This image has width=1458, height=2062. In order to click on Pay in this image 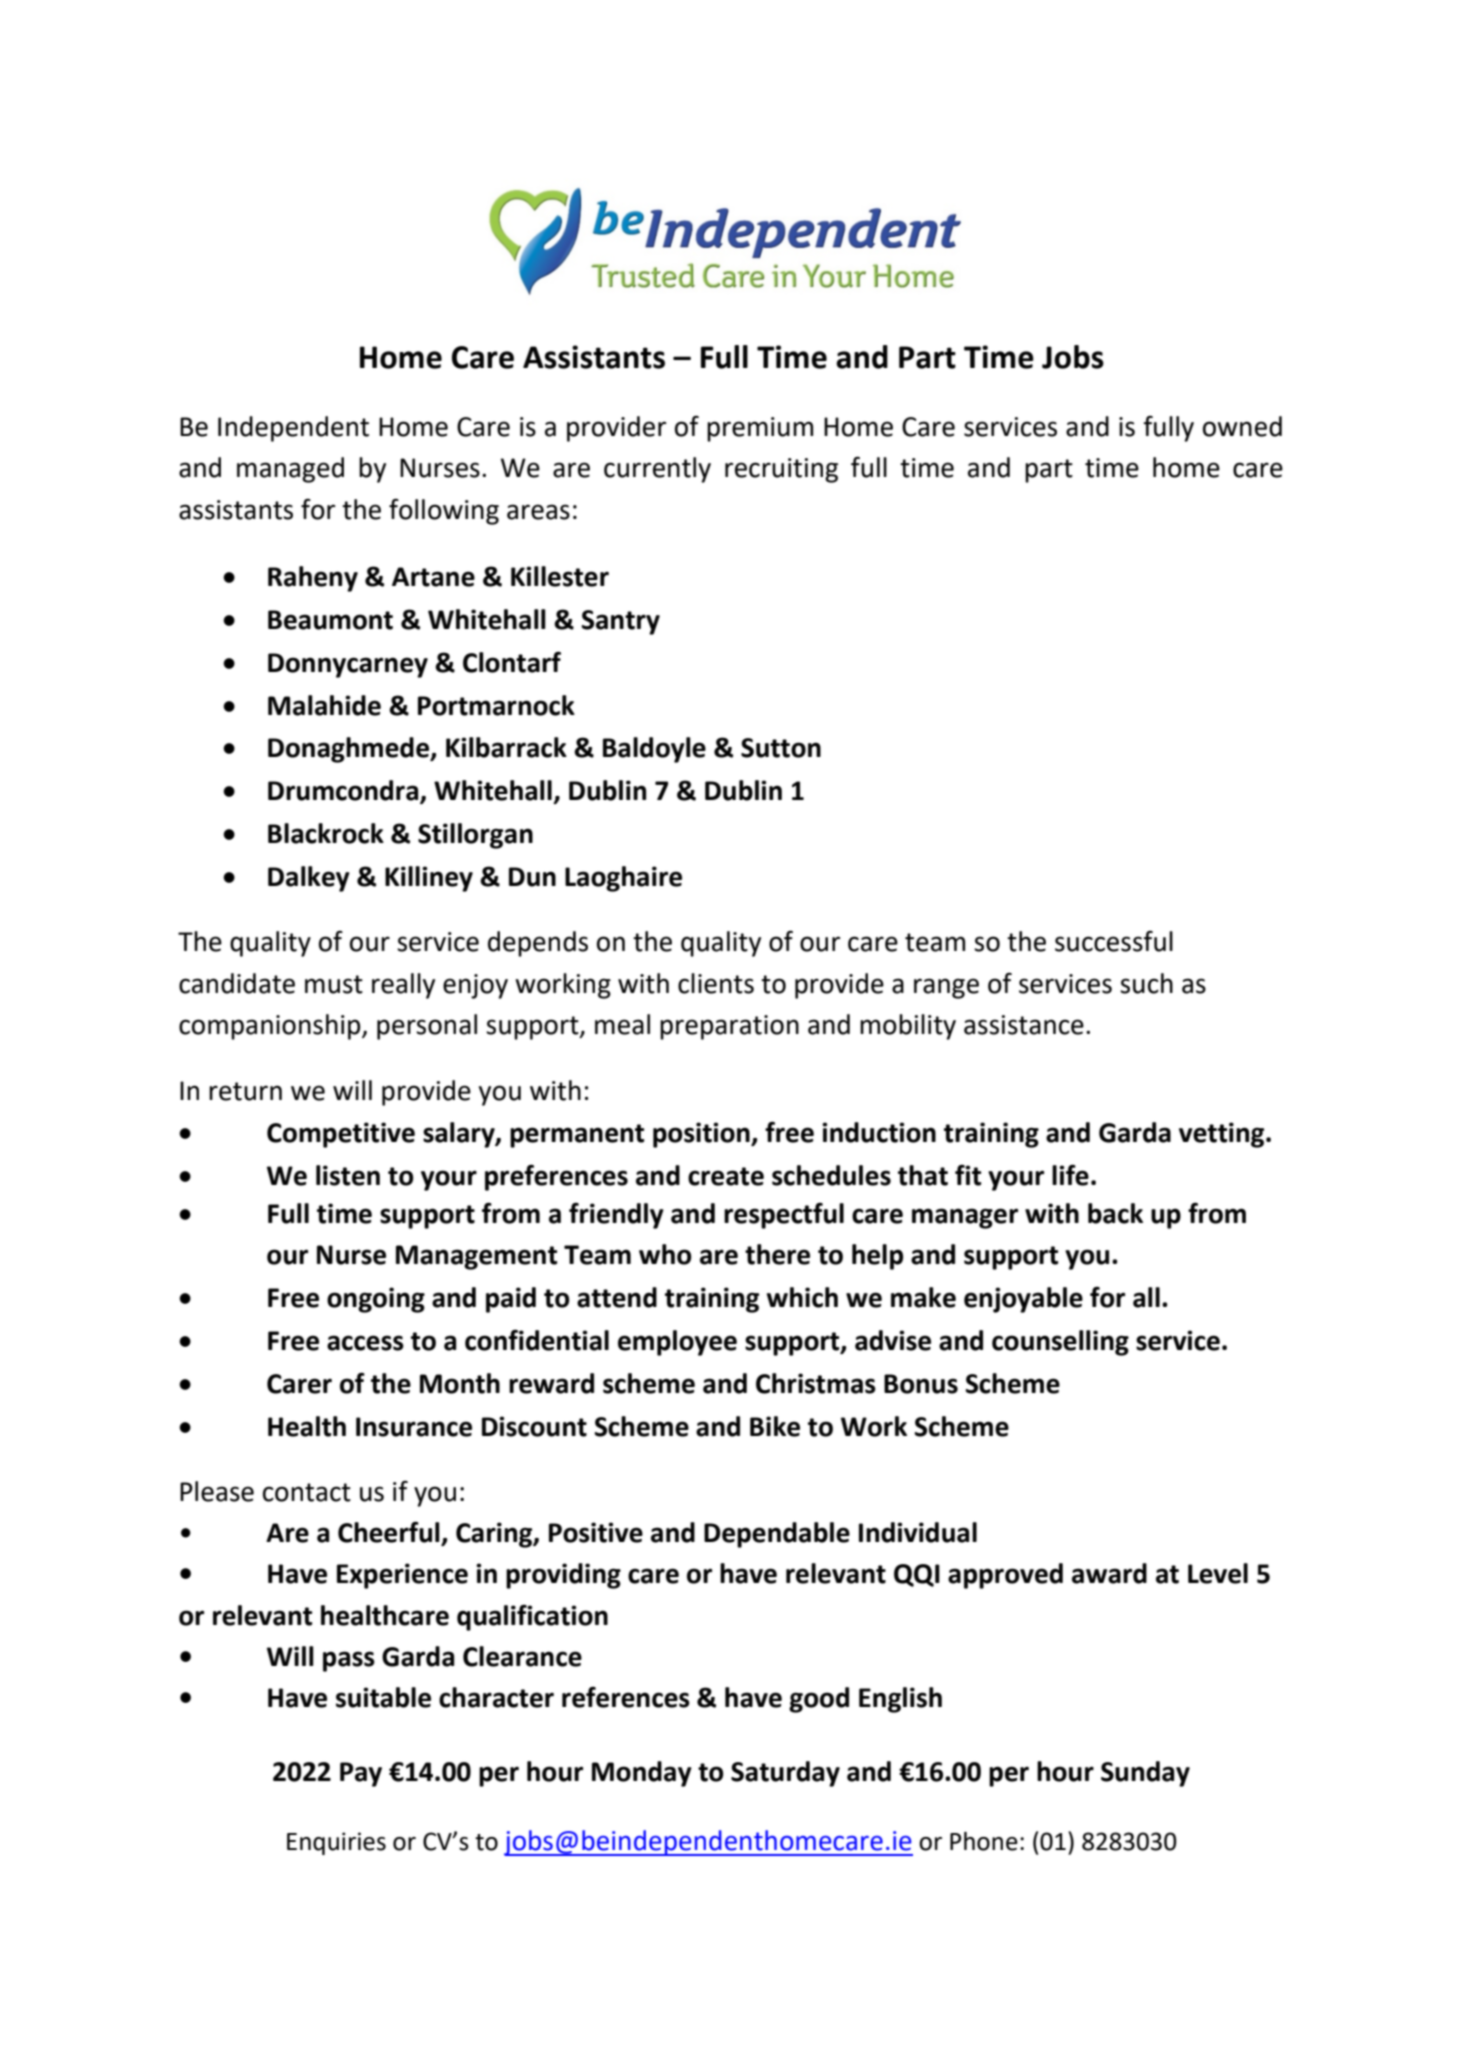, I will do `click(361, 1774)`.
